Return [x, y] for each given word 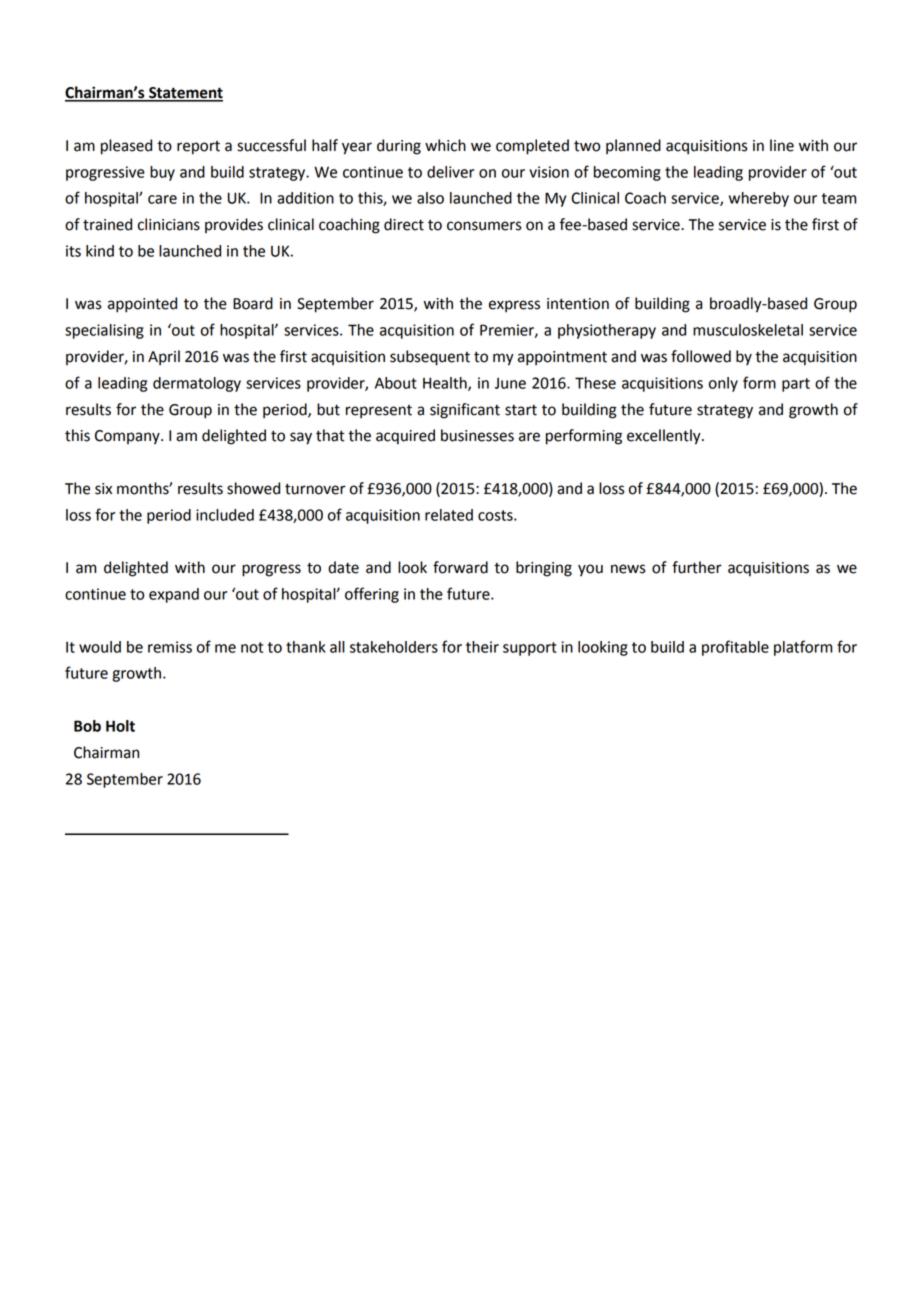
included [225, 515]
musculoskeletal [748, 330]
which [445, 145]
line [782, 145]
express [514, 306]
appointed [142, 305]
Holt [120, 726]
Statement [185, 94]
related [449, 515]
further [697, 567]
